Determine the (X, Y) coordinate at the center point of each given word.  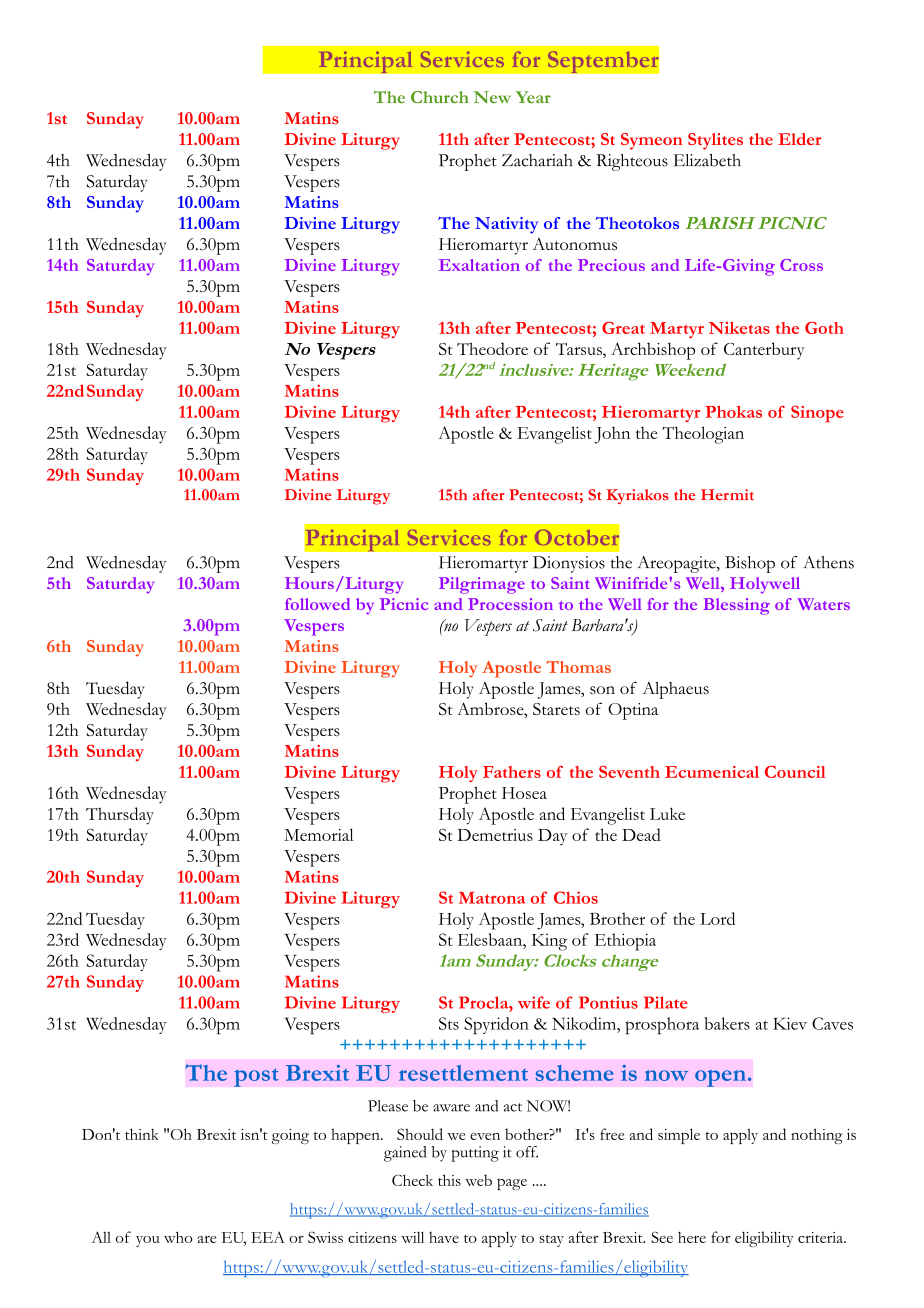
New (492, 97)
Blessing (736, 606)
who (178, 1237)
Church (440, 97)
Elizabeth (707, 160)
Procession (510, 604)
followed (317, 604)
